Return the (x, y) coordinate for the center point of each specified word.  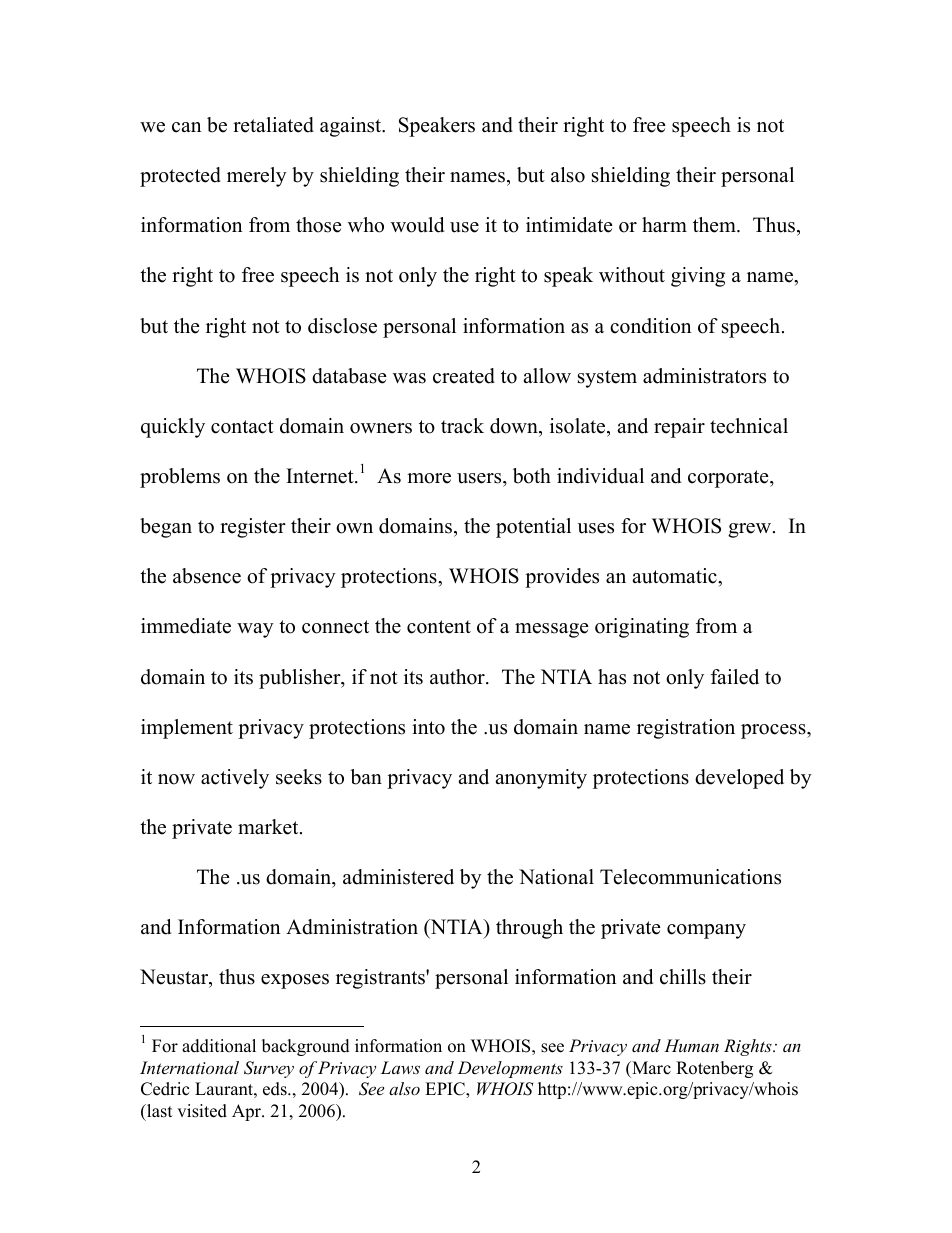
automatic (675, 576)
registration (686, 729)
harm (664, 224)
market (269, 827)
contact (242, 427)
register (253, 528)
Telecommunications (690, 877)
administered (398, 877)
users (480, 478)
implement (187, 729)
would (417, 225)
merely (257, 177)
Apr (247, 1112)
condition (651, 326)
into (428, 727)
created (464, 376)
